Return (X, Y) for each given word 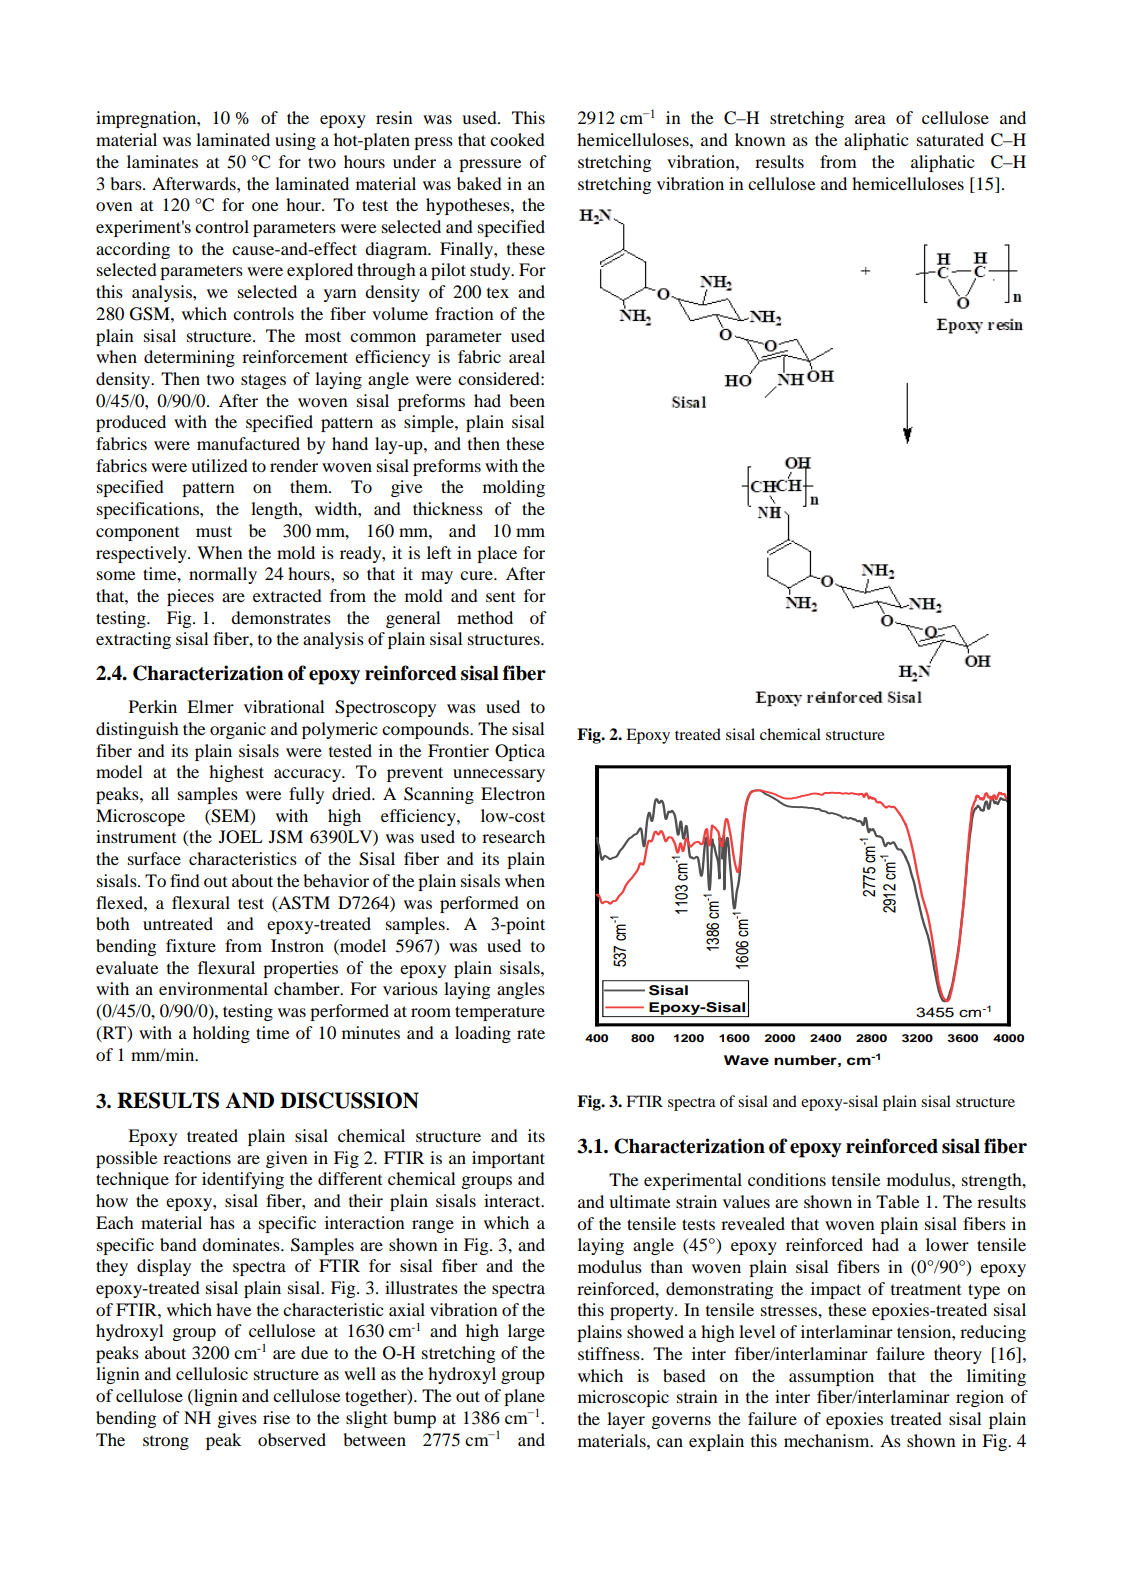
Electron (513, 793)
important (508, 1159)
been (527, 400)
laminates (162, 161)
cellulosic (212, 1373)
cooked (517, 139)
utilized (219, 465)
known (760, 139)
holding (221, 1034)
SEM (231, 816)
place (497, 554)
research (513, 836)
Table (898, 1201)
